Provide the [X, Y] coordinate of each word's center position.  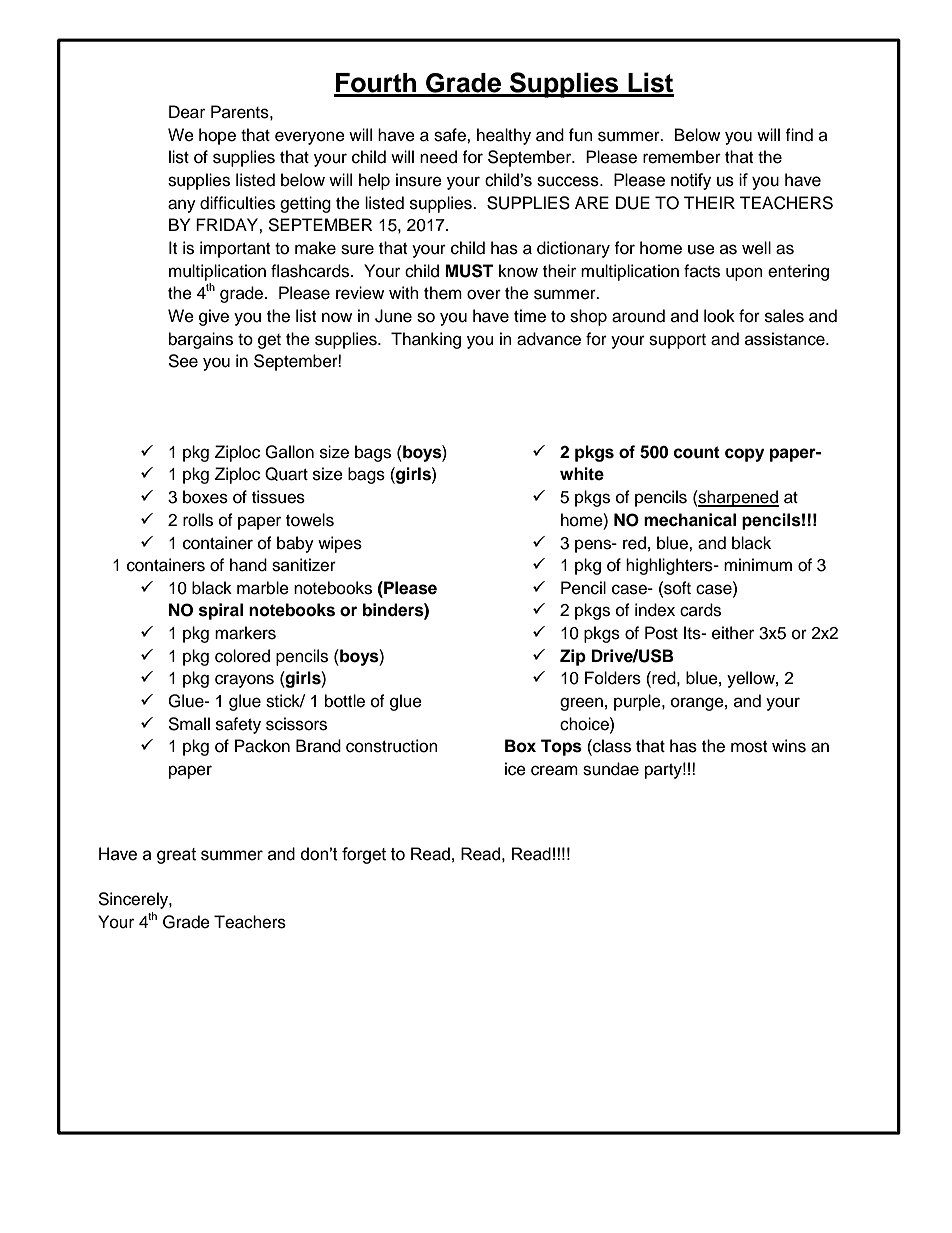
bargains [201, 340]
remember [682, 157]
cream [554, 770]
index [655, 610]
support [677, 341]
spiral [221, 611]
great [176, 856]
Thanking [426, 340]
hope [217, 136]
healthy [504, 136]
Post [661, 633]
